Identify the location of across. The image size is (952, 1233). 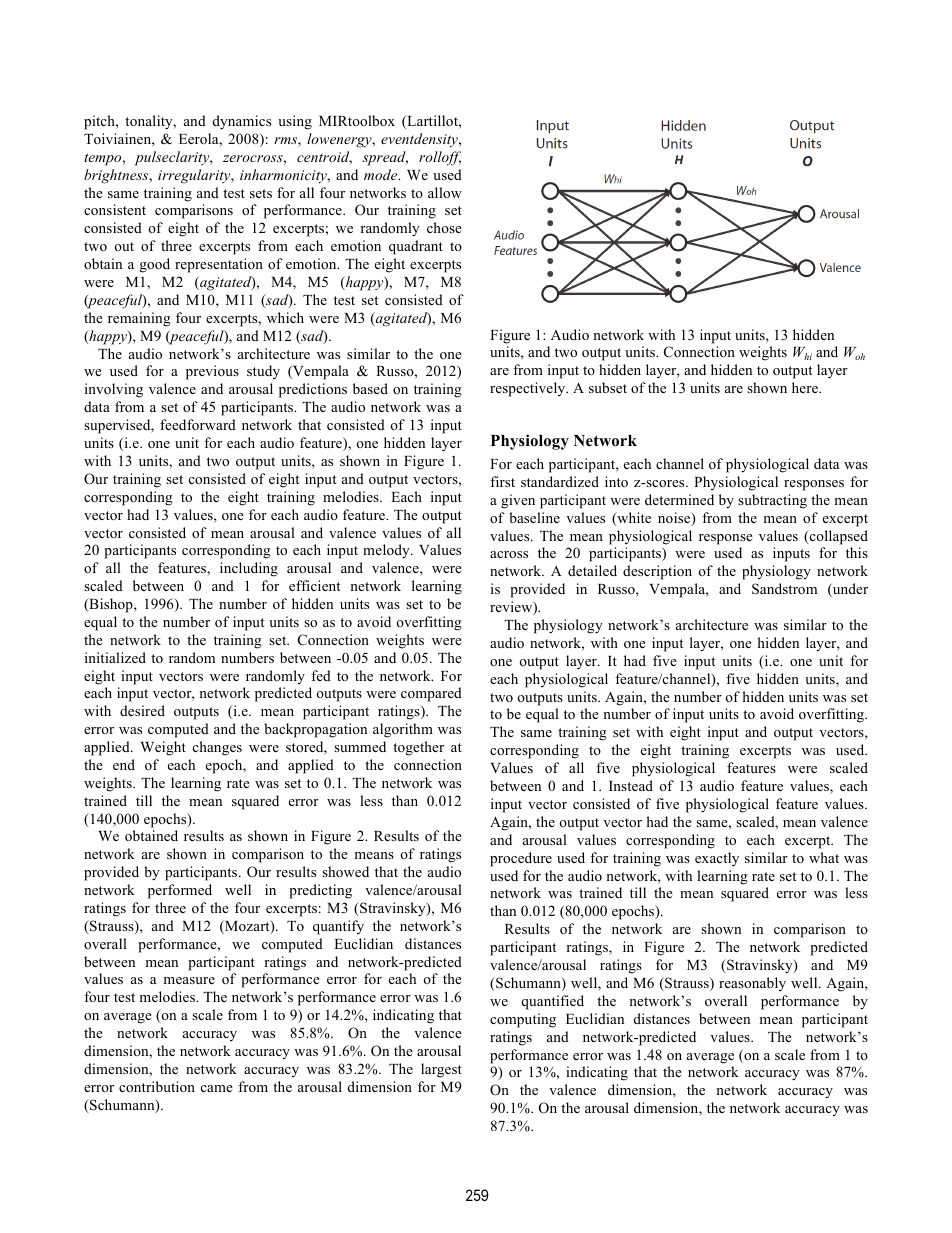
(509, 554).
